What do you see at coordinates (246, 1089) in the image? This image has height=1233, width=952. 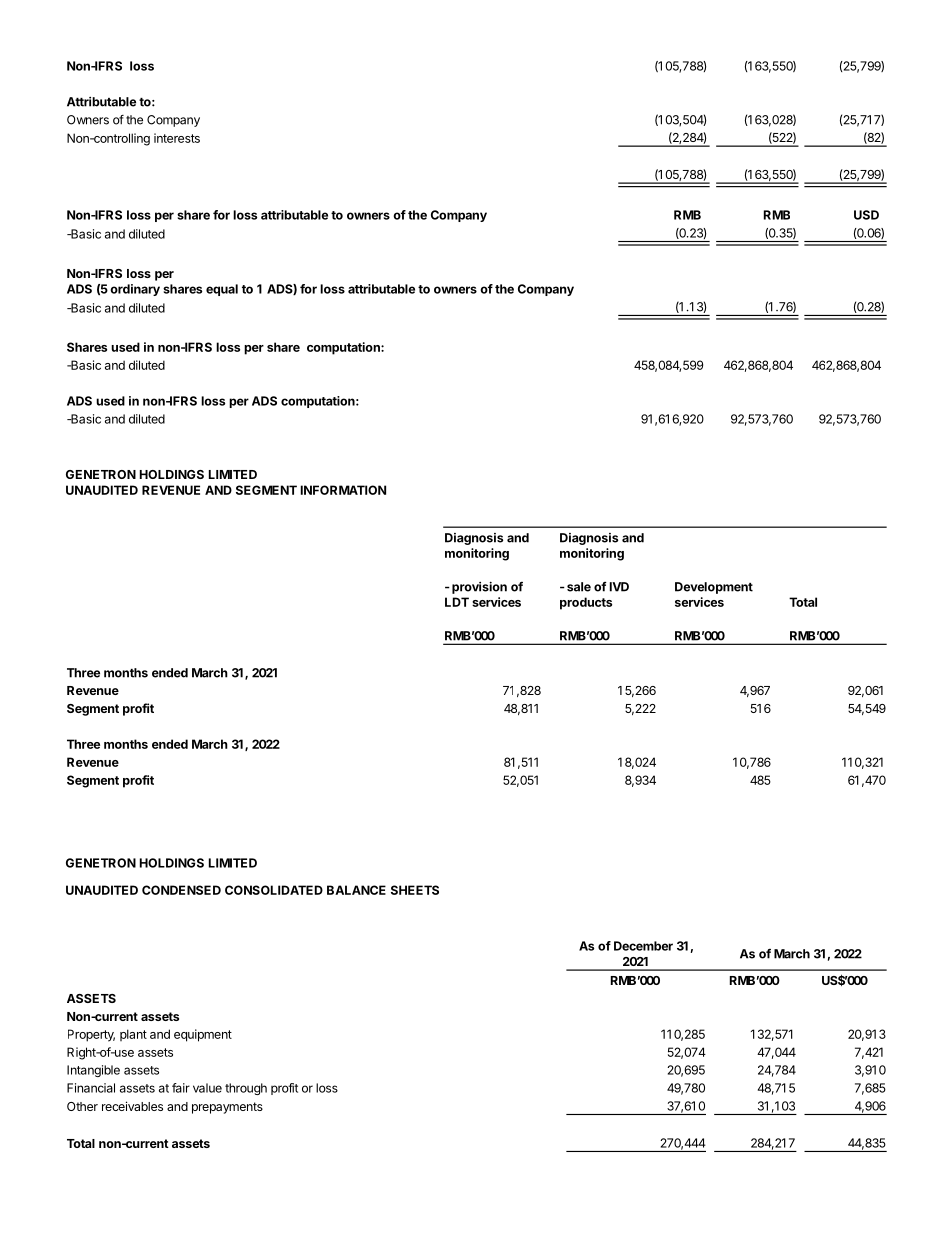 I see `through` at bounding box center [246, 1089].
